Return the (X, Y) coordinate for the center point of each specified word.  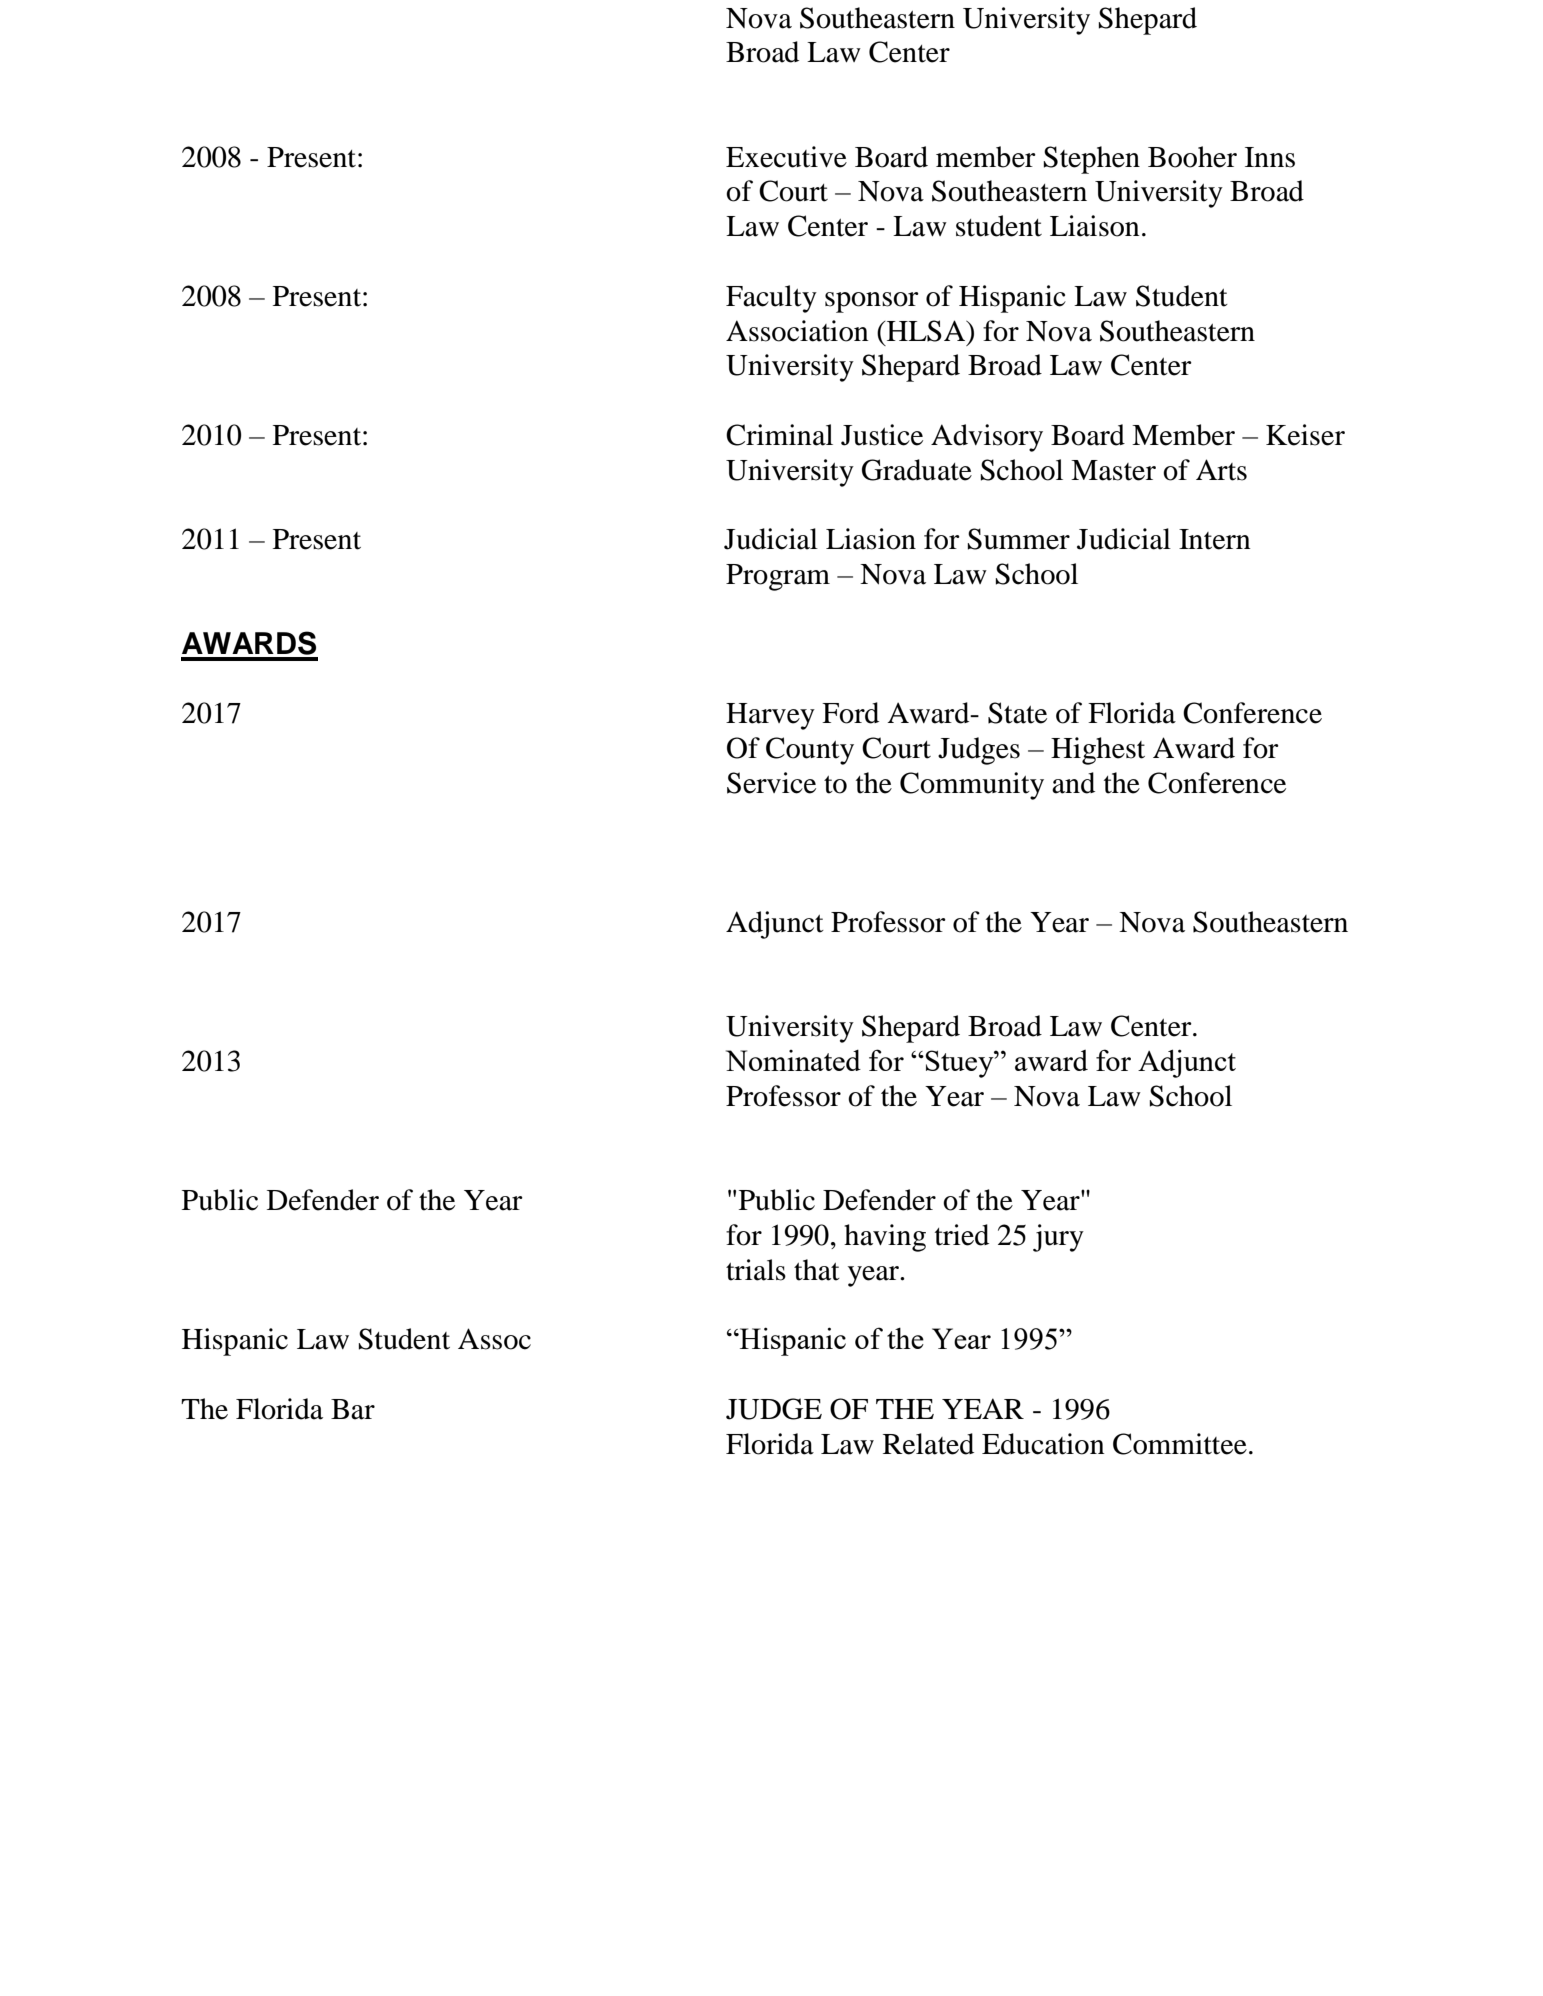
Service (771, 783)
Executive (786, 157)
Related (928, 1444)
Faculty (771, 299)
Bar (353, 1409)
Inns (1270, 157)
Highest (1098, 751)
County (810, 751)
